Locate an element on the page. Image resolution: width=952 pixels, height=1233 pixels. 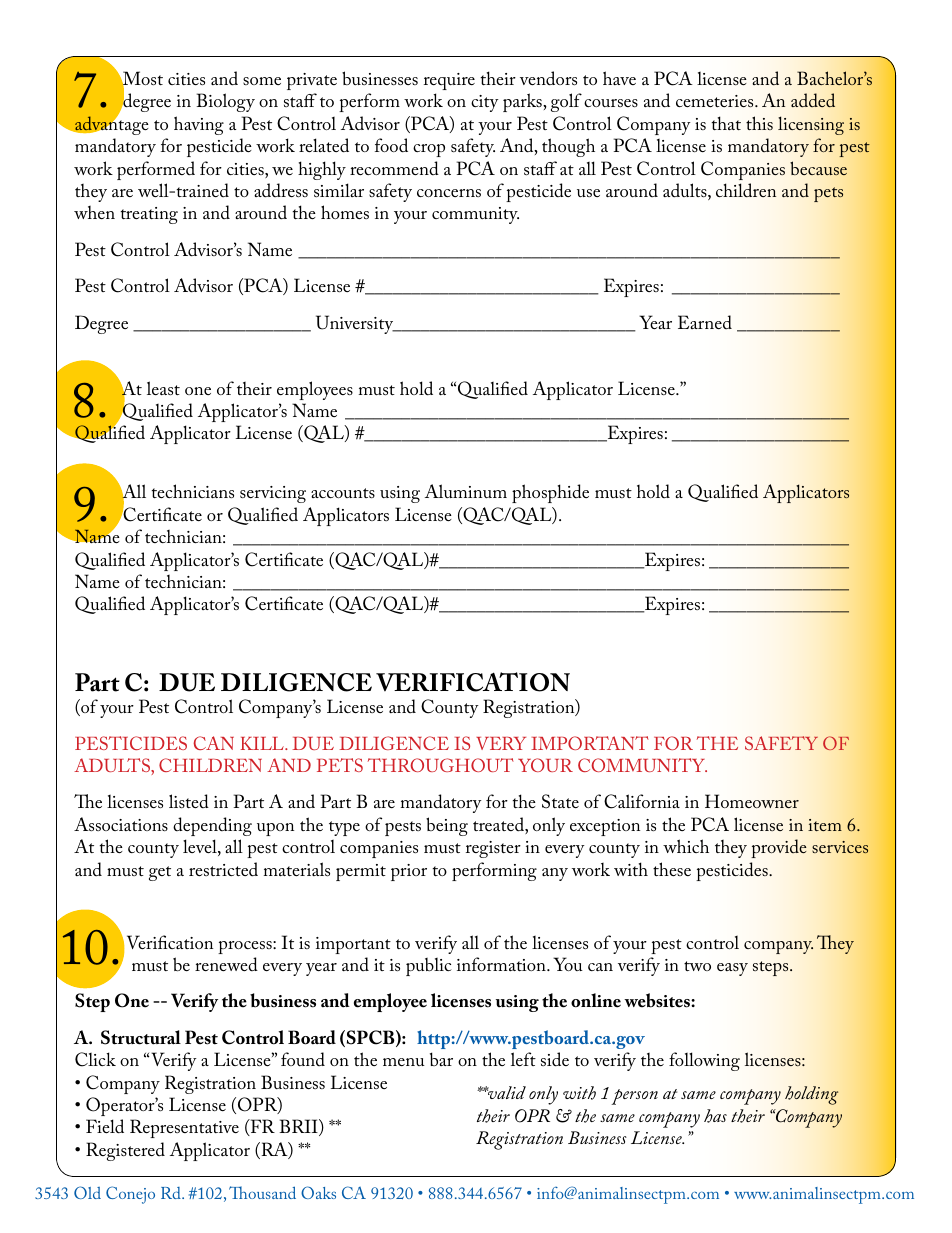
being is located at coordinates (447, 826).
